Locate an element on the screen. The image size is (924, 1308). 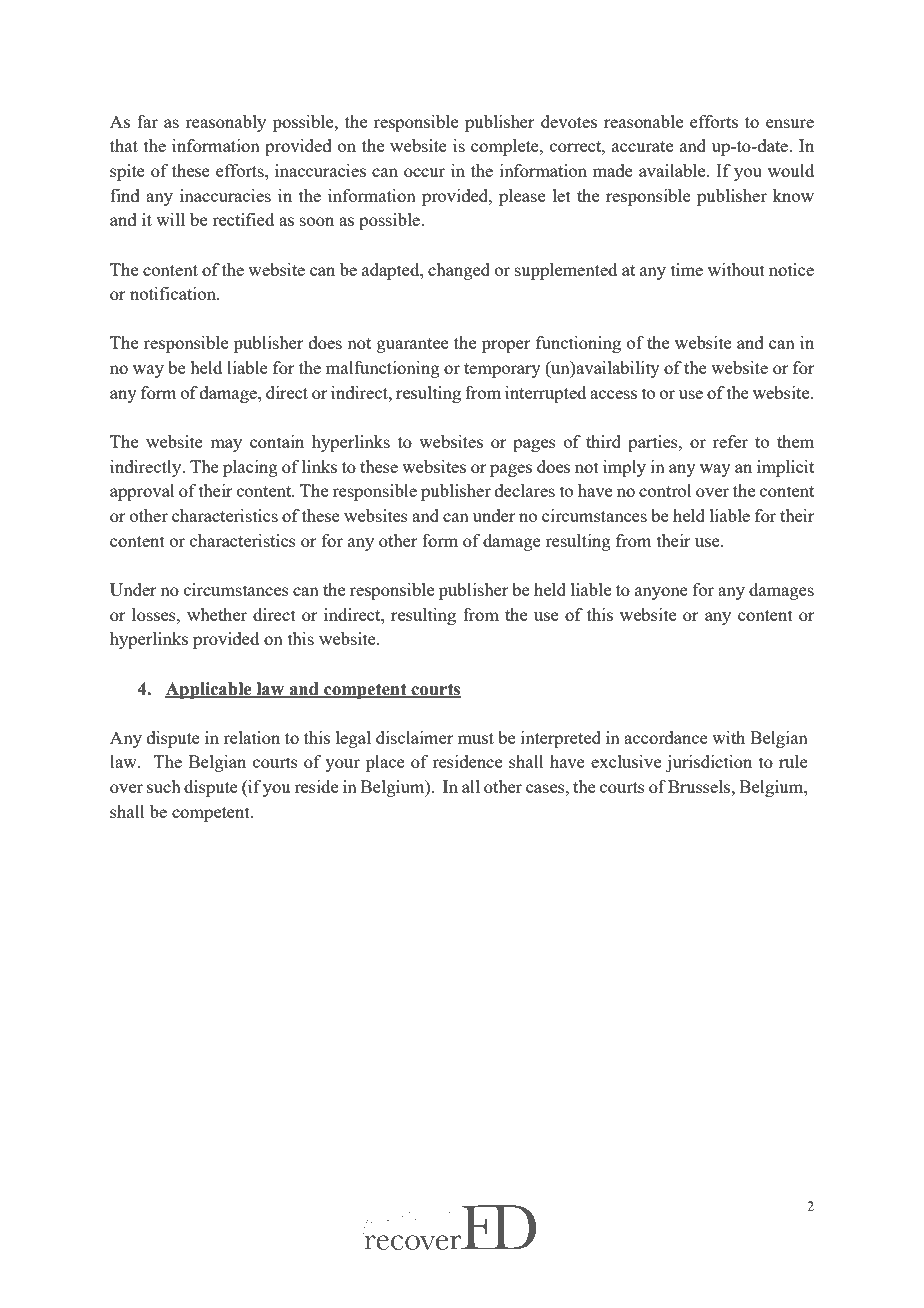
declares is located at coordinates (525, 490).
